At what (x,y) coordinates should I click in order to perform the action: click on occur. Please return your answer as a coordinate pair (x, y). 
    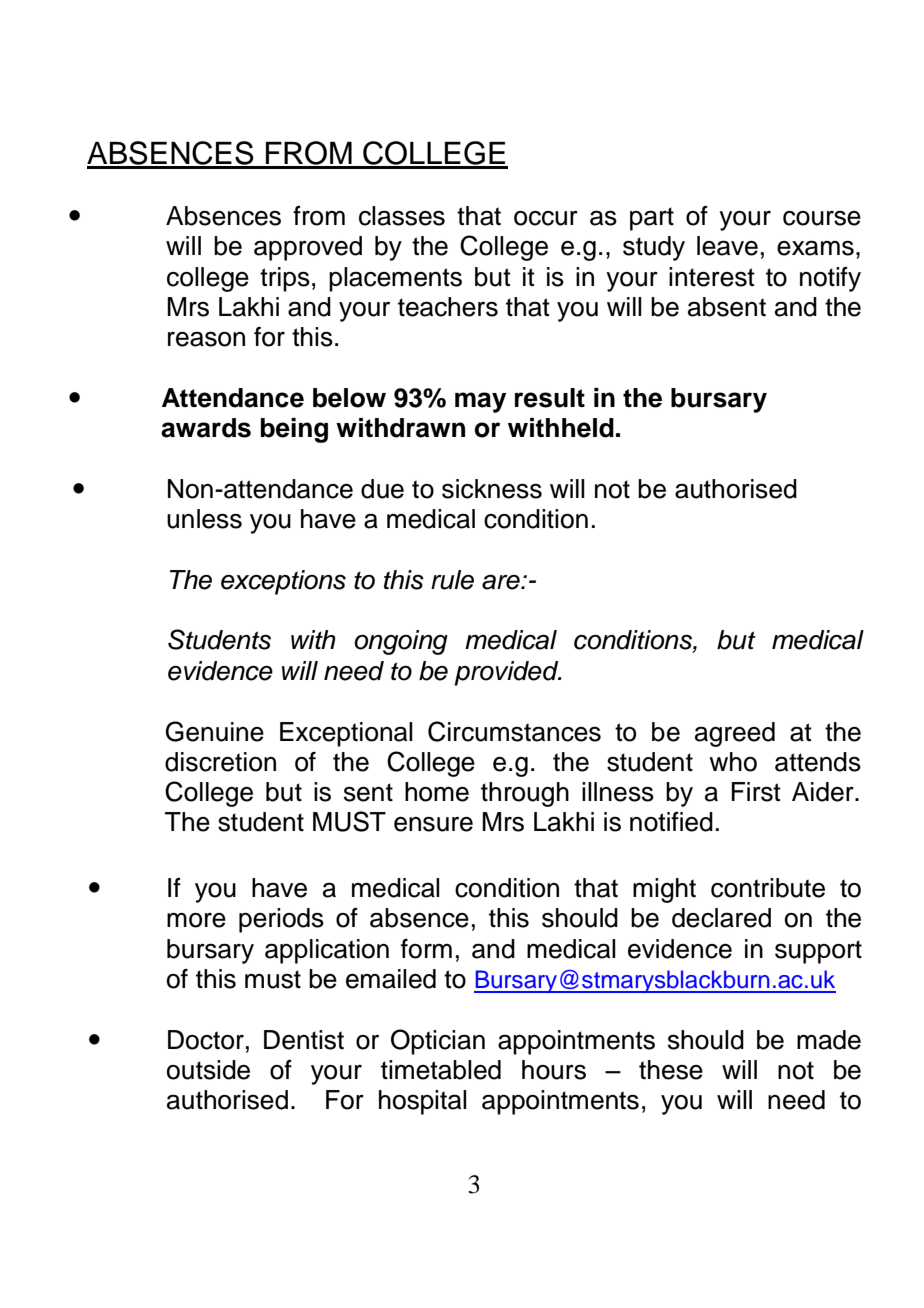
    Looking at the image, I should click on (546, 218).
